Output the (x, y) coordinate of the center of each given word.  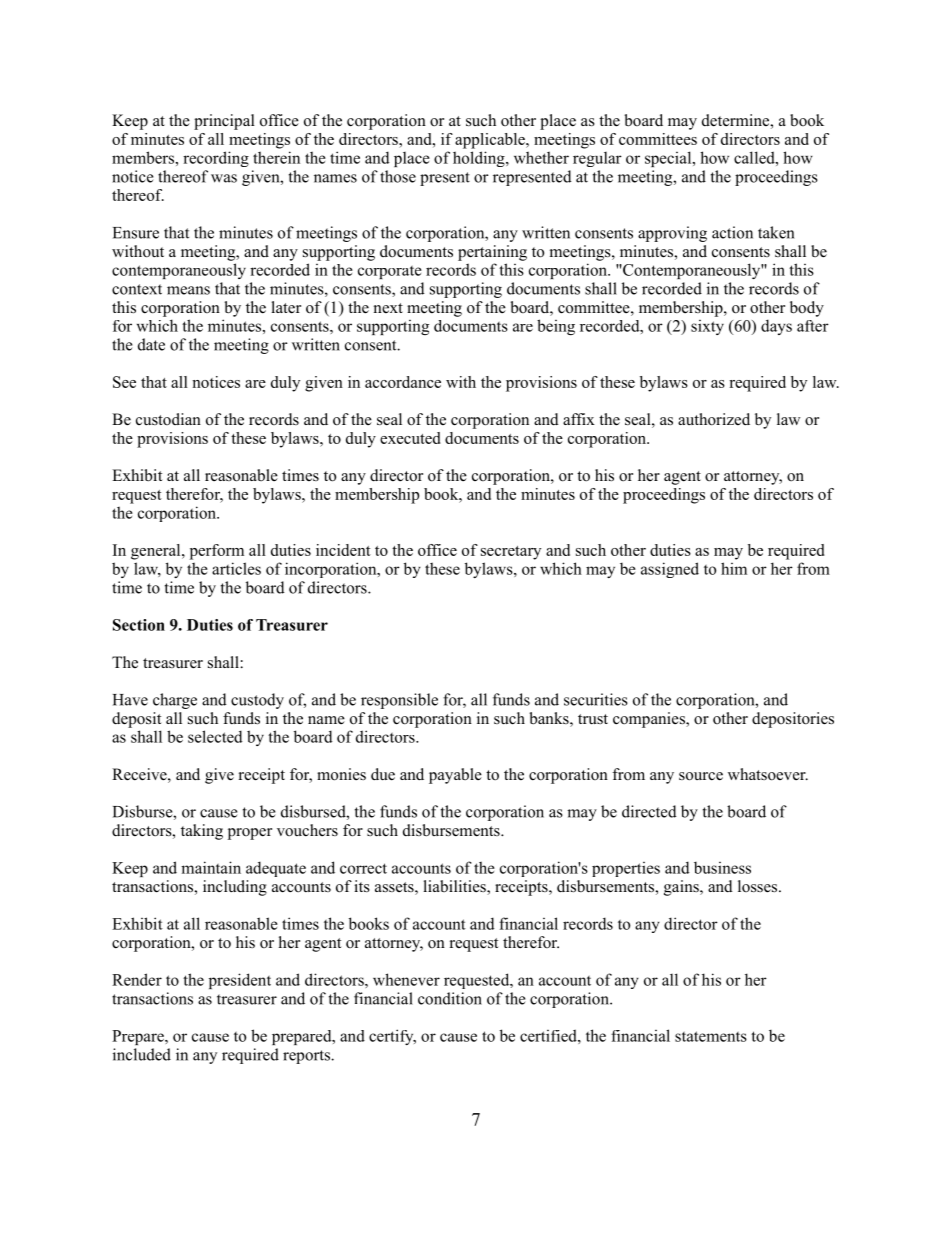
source (701, 776)
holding (480, 159)
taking (202, 832)
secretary (511, 553)
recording (216, 159)
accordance (403, 382)
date (151, 344)
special (669, 159)
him (734, 568)
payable (455, 776)
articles (236, 568)
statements (711, 1036)
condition (450, 998)
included (142, 1054)
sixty (707, 327)
